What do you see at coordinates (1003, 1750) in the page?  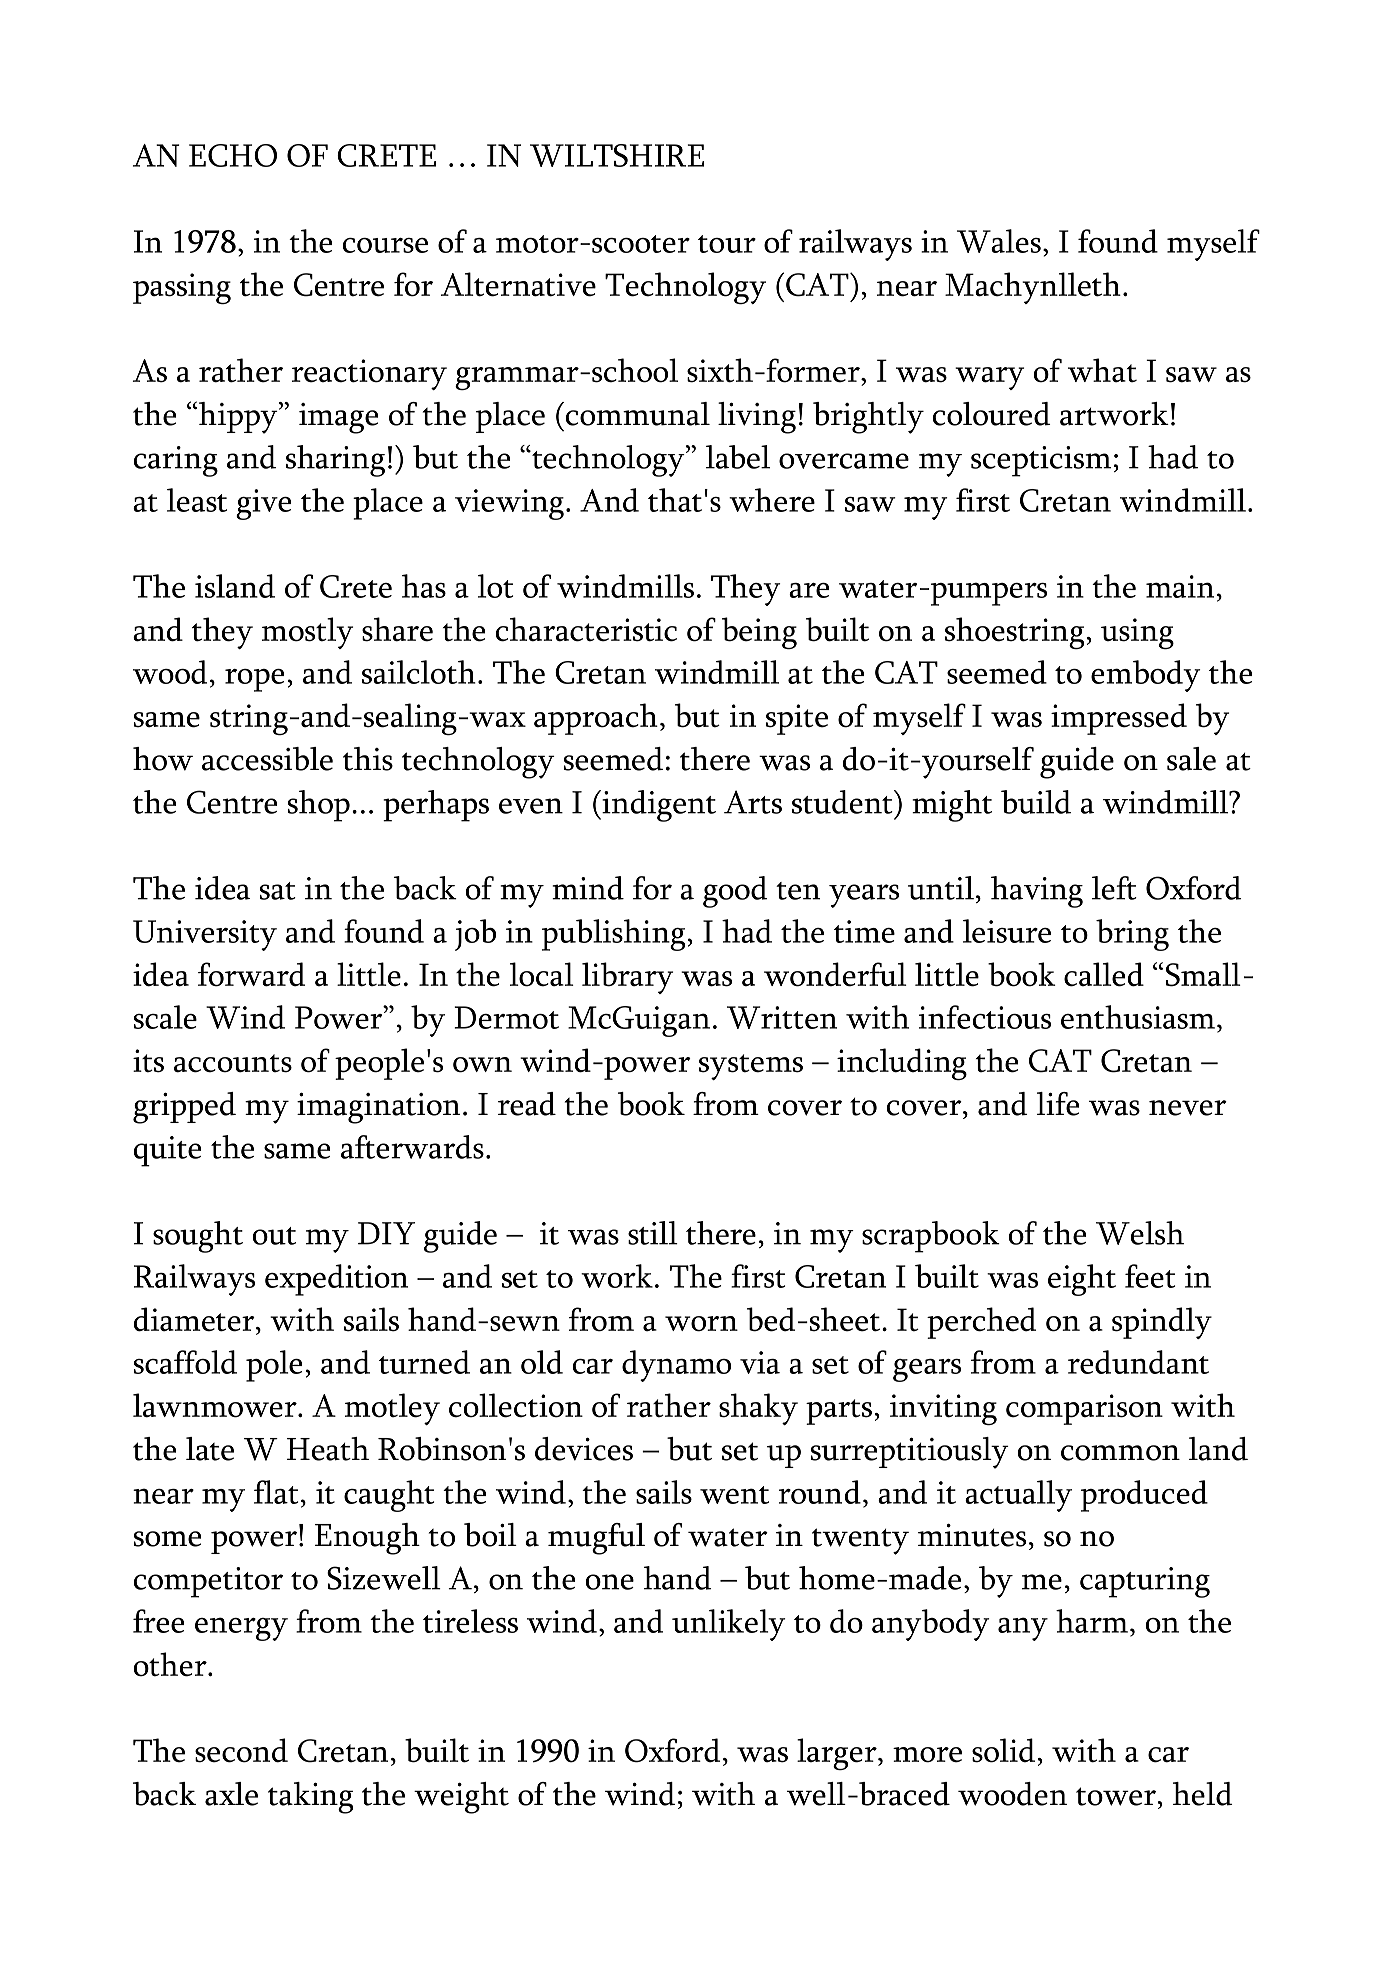 I see `solid` at bounding box center [1003, 1750].
